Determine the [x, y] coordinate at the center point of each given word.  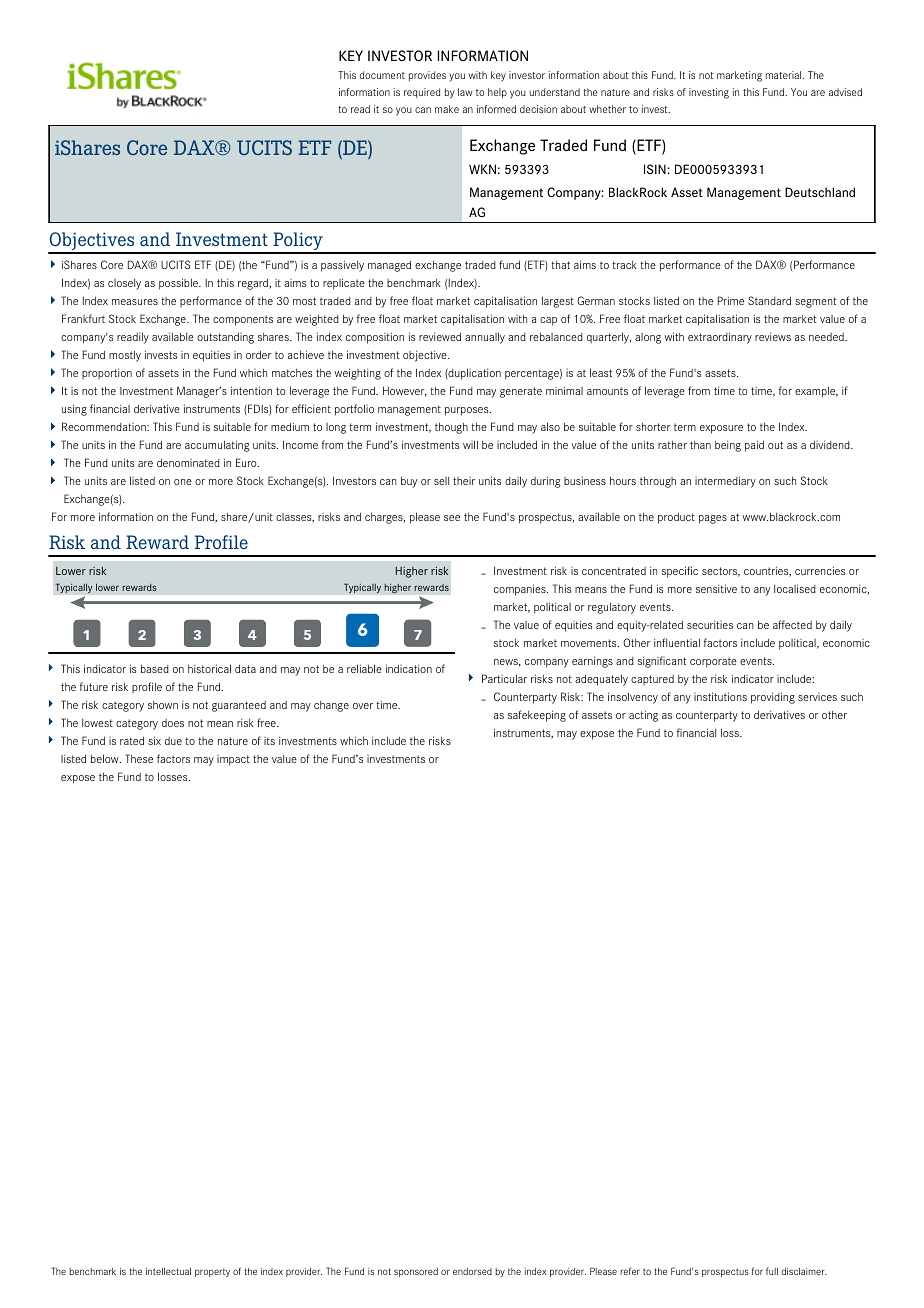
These [139, 758]
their [464, 481]
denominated [188, 462]
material [785, 75]
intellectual [168, 1271]
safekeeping [537, 716]
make [447, 109]
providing [773, 698]
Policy [298, 242]
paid [754, 446]
